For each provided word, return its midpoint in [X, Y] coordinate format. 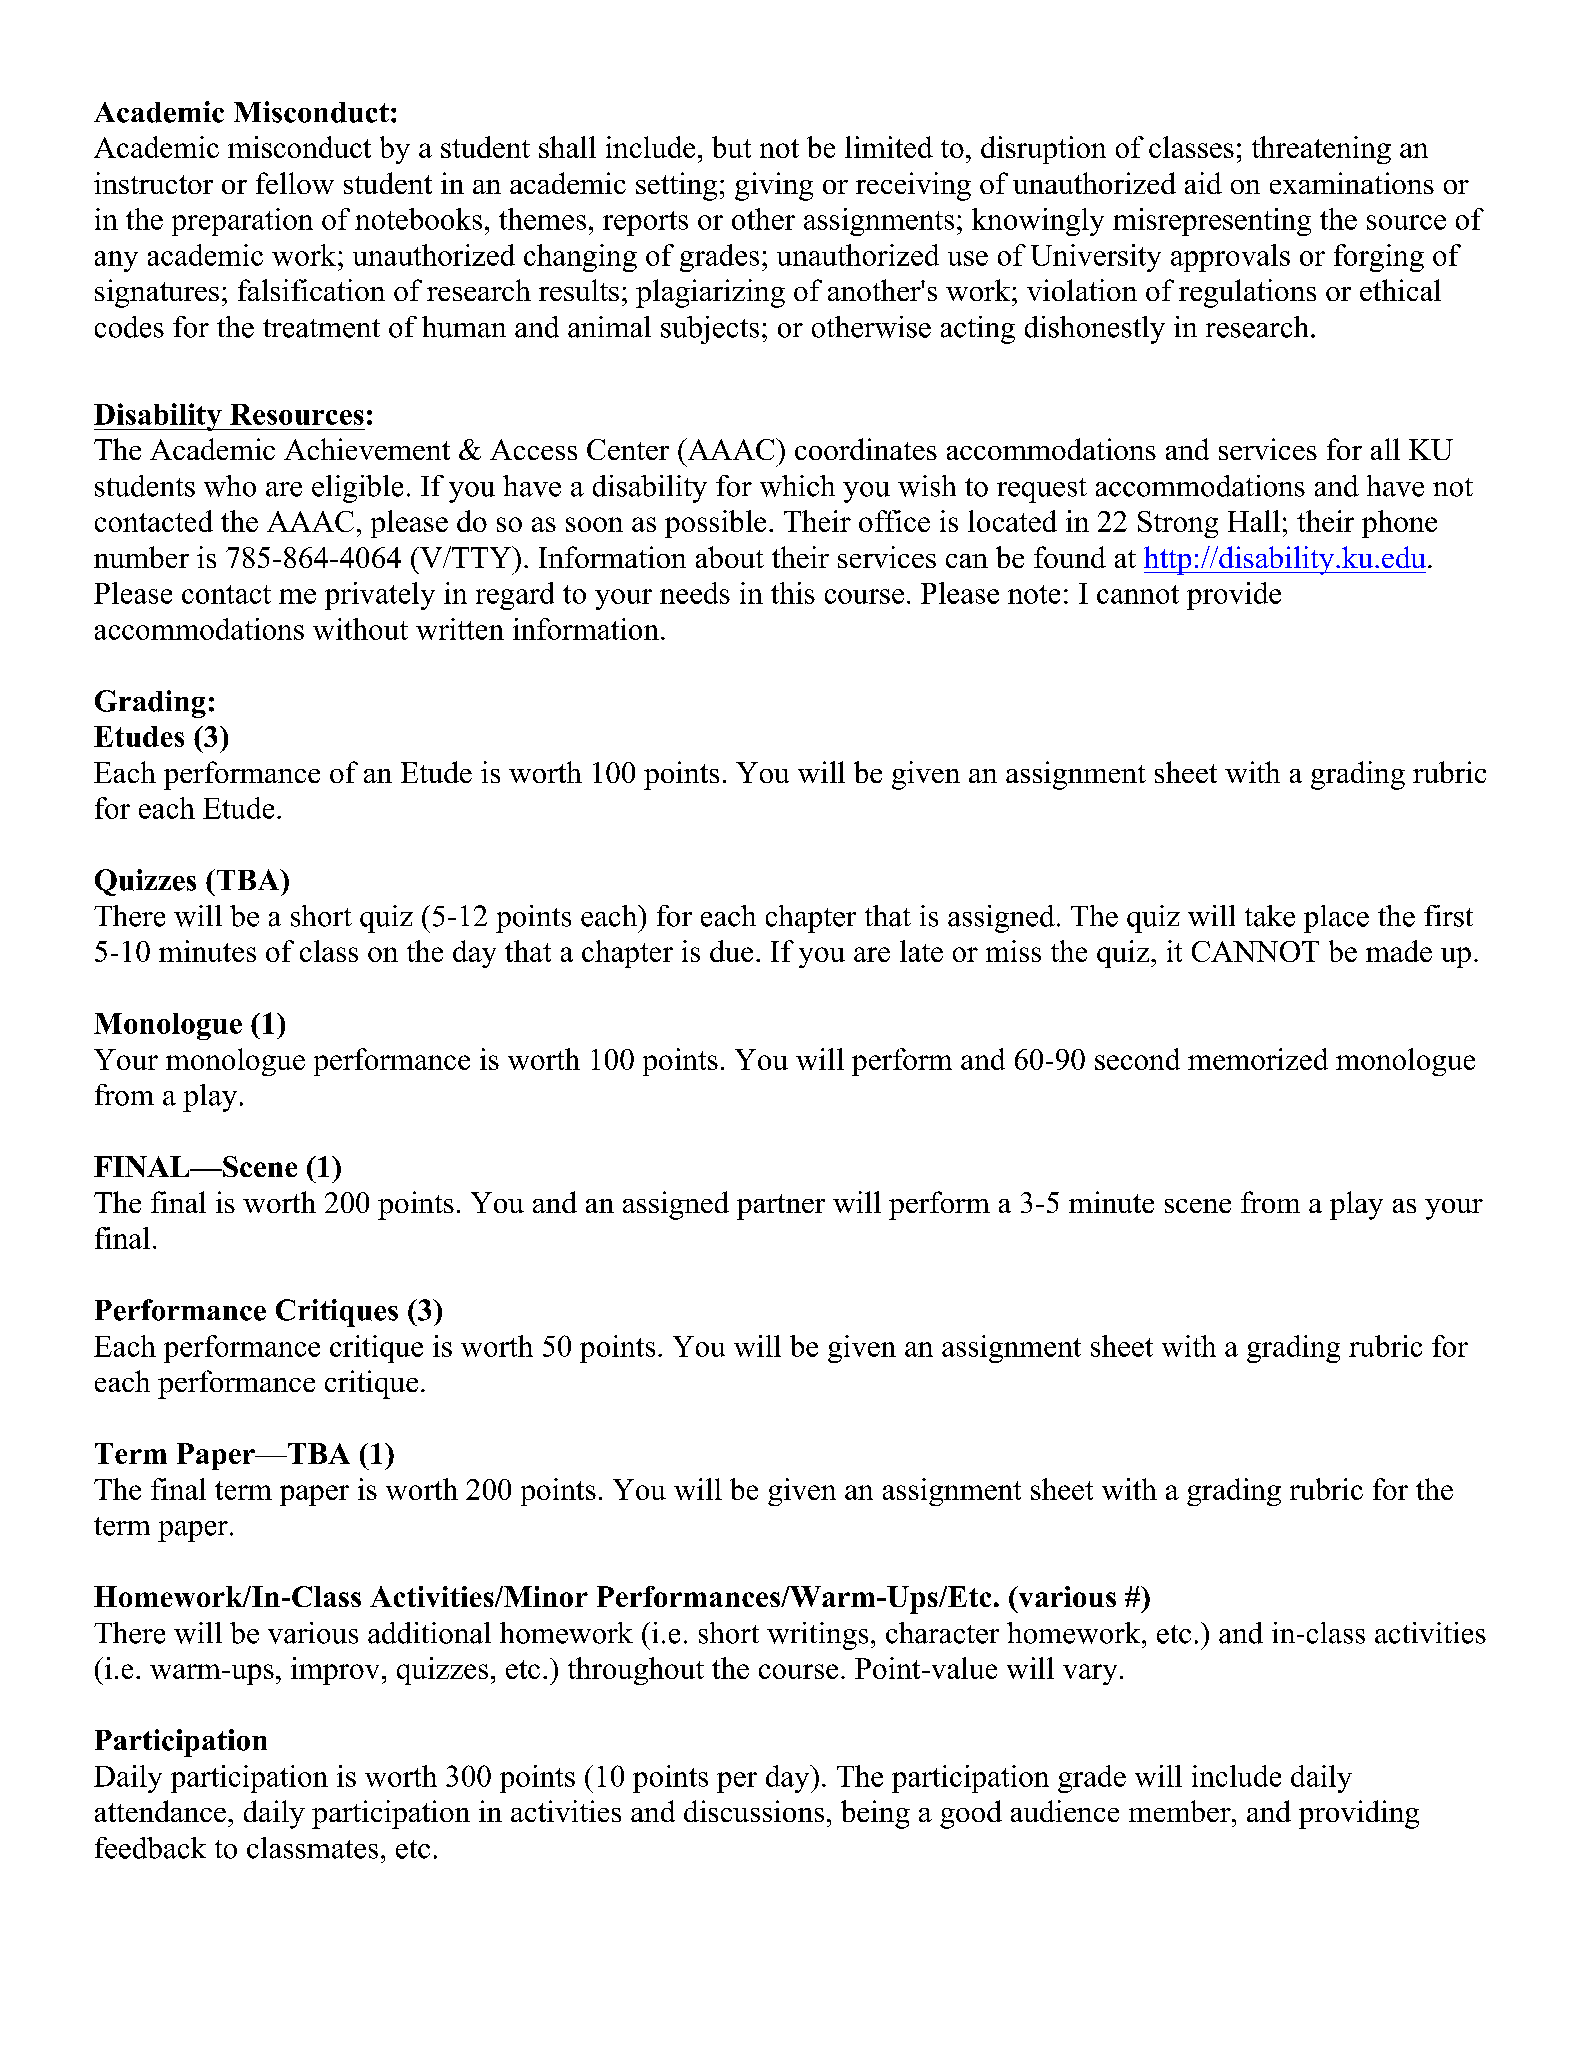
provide [1234, 596]
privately [380, 596]
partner [781, 1207]
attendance [160, 1811]
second [1137, 1059]
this [793, 593]
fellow [295, 183]
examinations [1352, 183]
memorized [1258, 1059]
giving [774, 186]
